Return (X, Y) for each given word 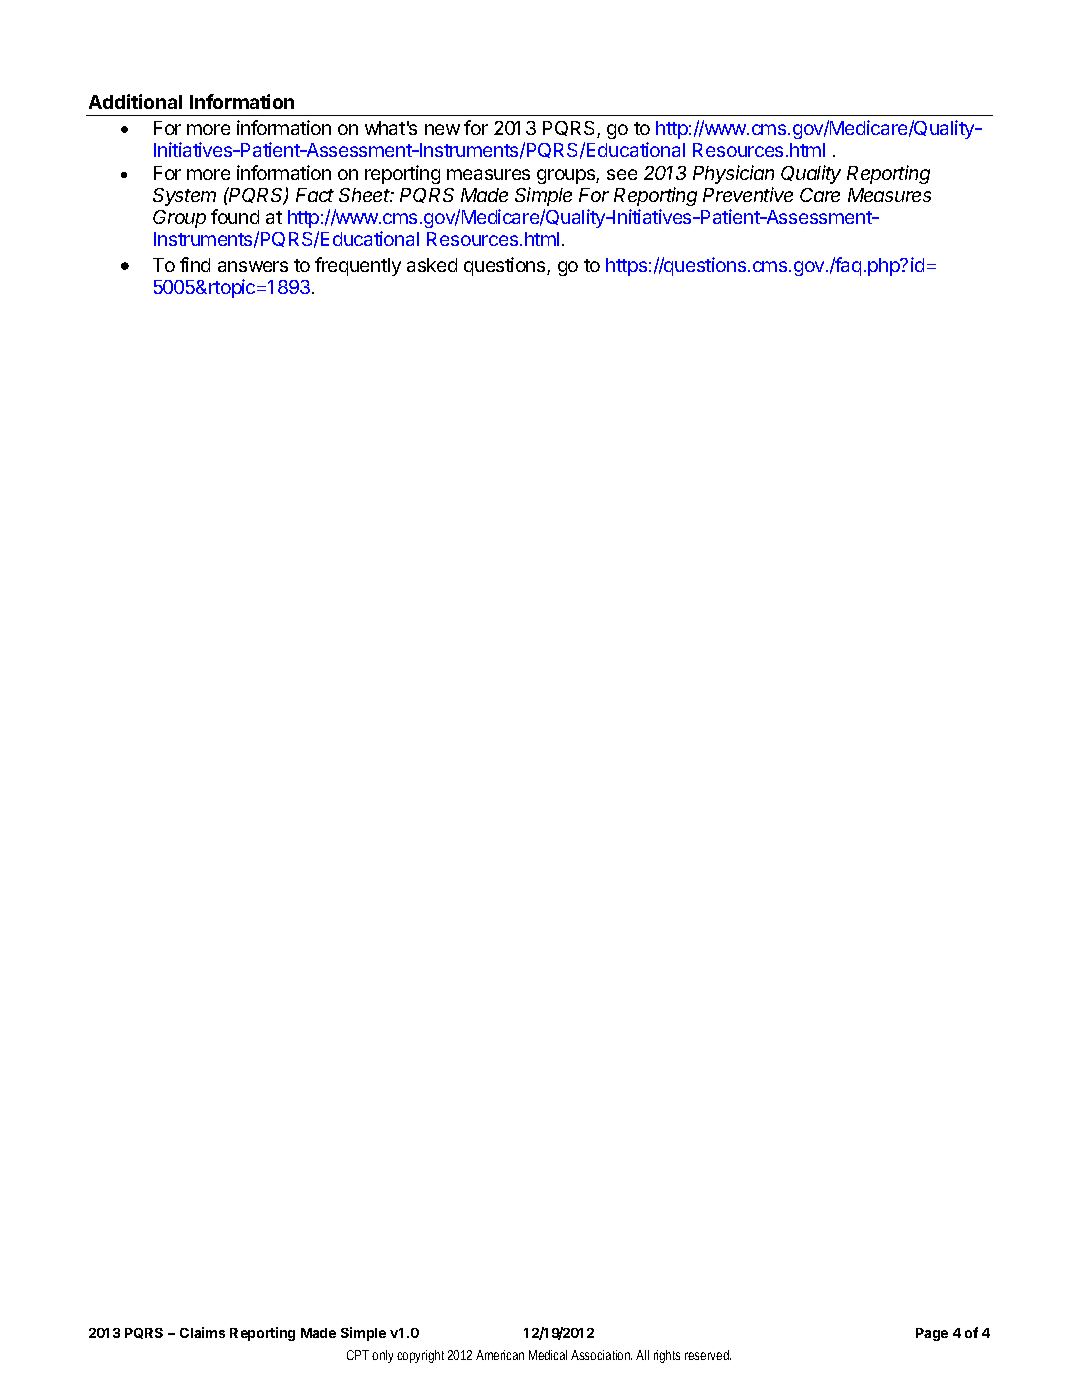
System (184, 197)
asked (432, 265)
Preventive (748, 194)
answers (253, 266)
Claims (202, 1332)
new (442, 129)
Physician (733, 174)
